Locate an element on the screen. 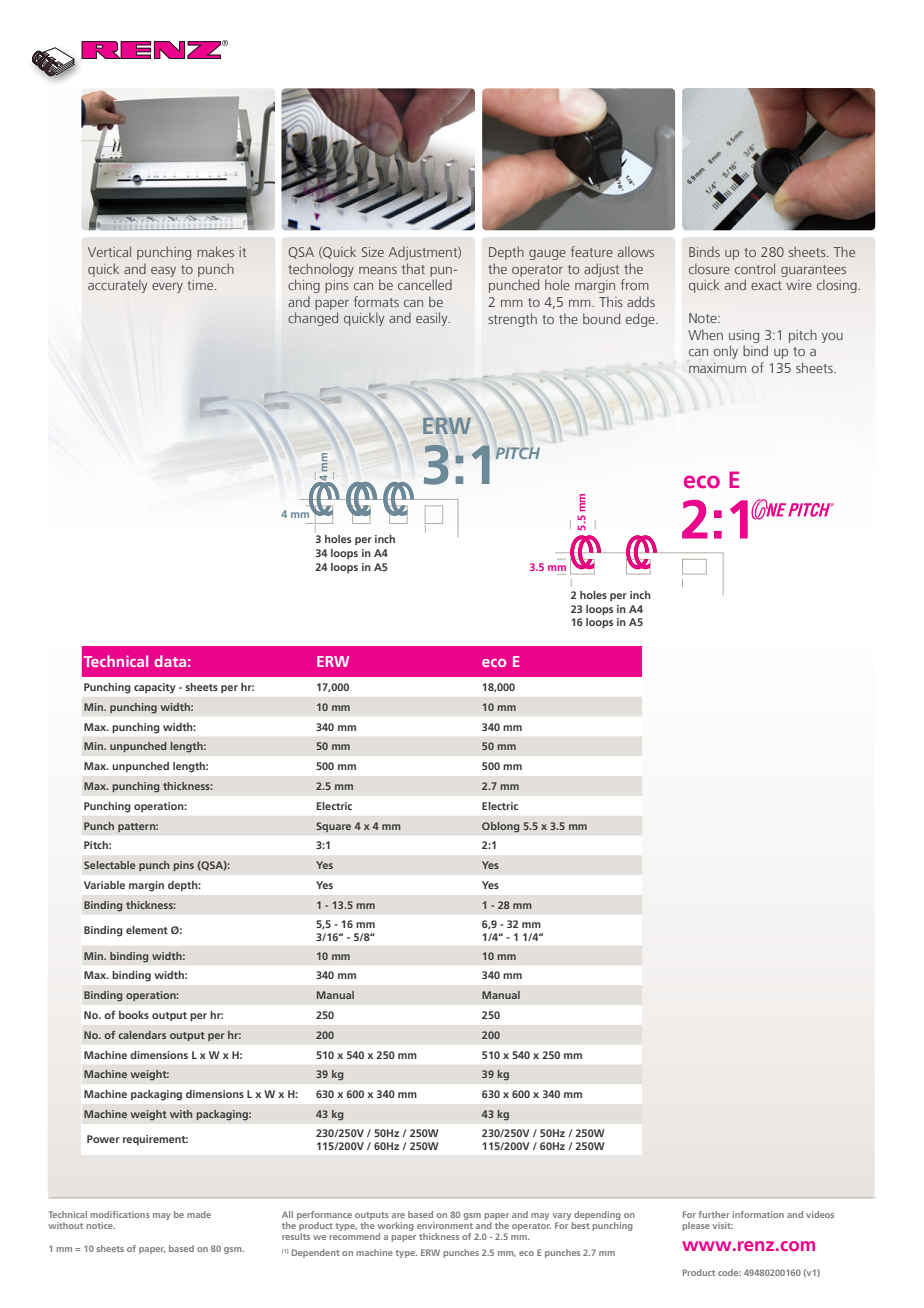 This screenshot has width=924, height=1308. information is located at coordinates (758, 1214).
